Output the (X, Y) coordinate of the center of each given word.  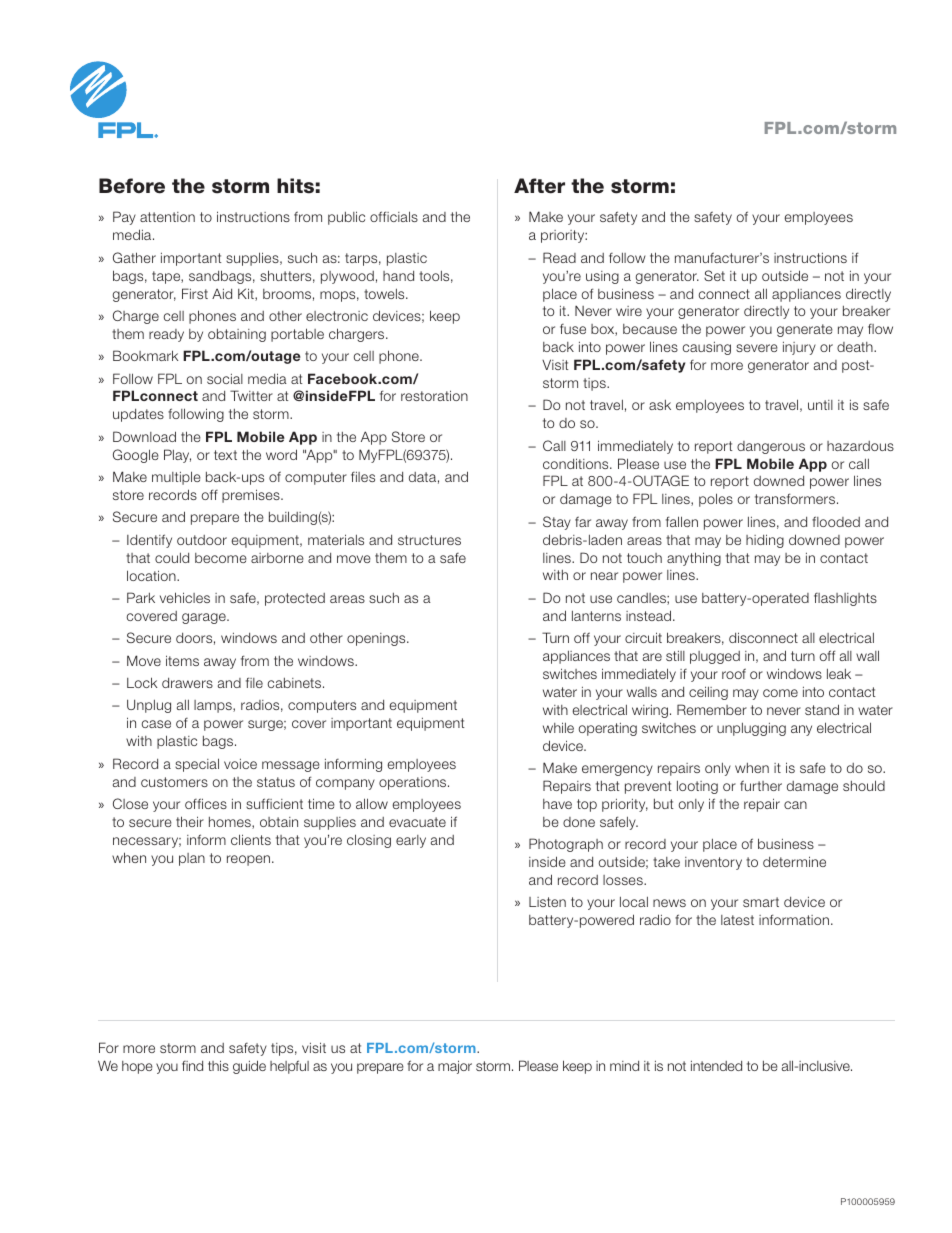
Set (714, 275)
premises (252, 496)
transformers (796, 498)
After (539, 186)
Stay (557, 523)
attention (167, 217)
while (558, 727)
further (761, 785)
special (197, 765)
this (218, 1065)
